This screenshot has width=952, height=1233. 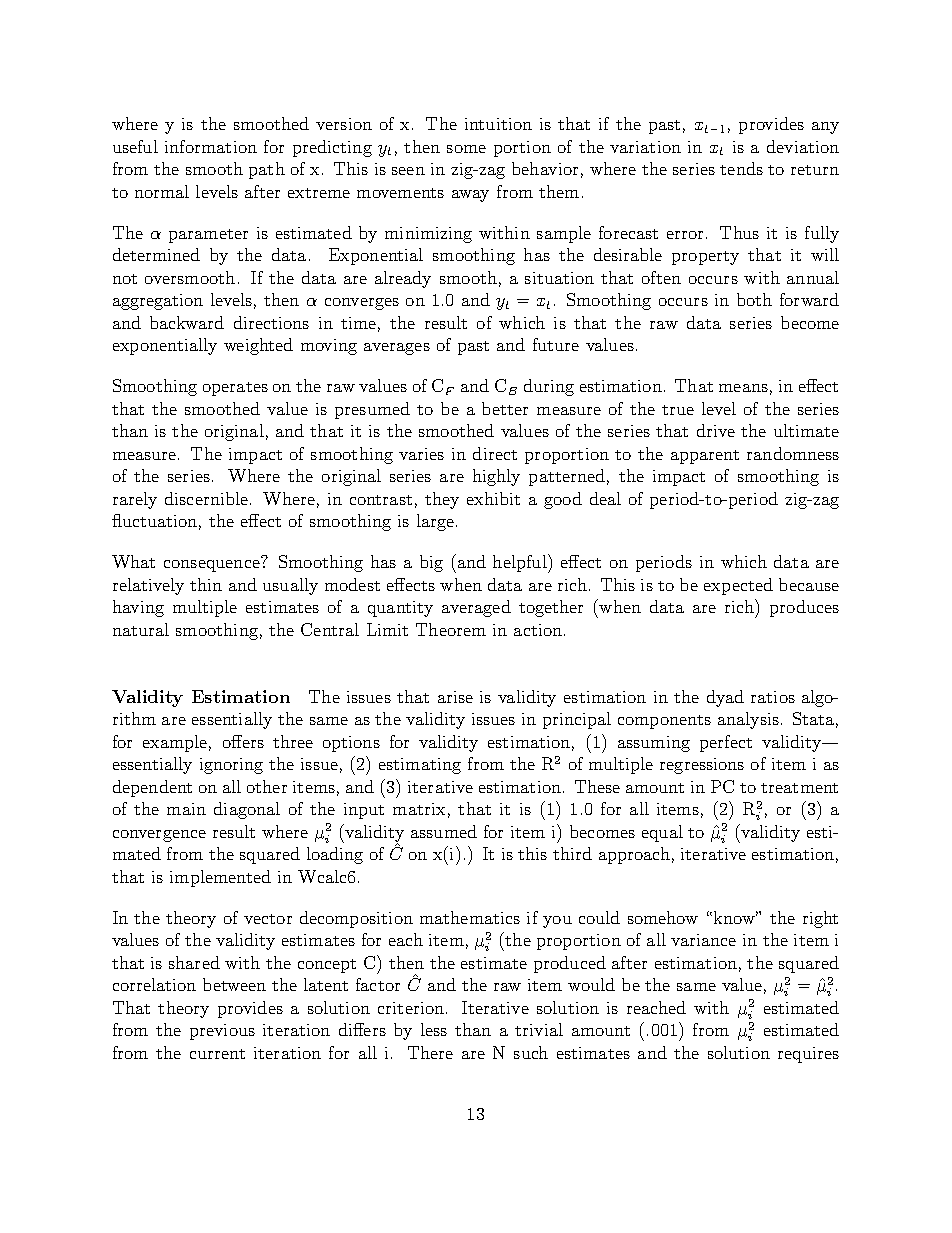 I want to click on better, so click(x=505, y=408).
